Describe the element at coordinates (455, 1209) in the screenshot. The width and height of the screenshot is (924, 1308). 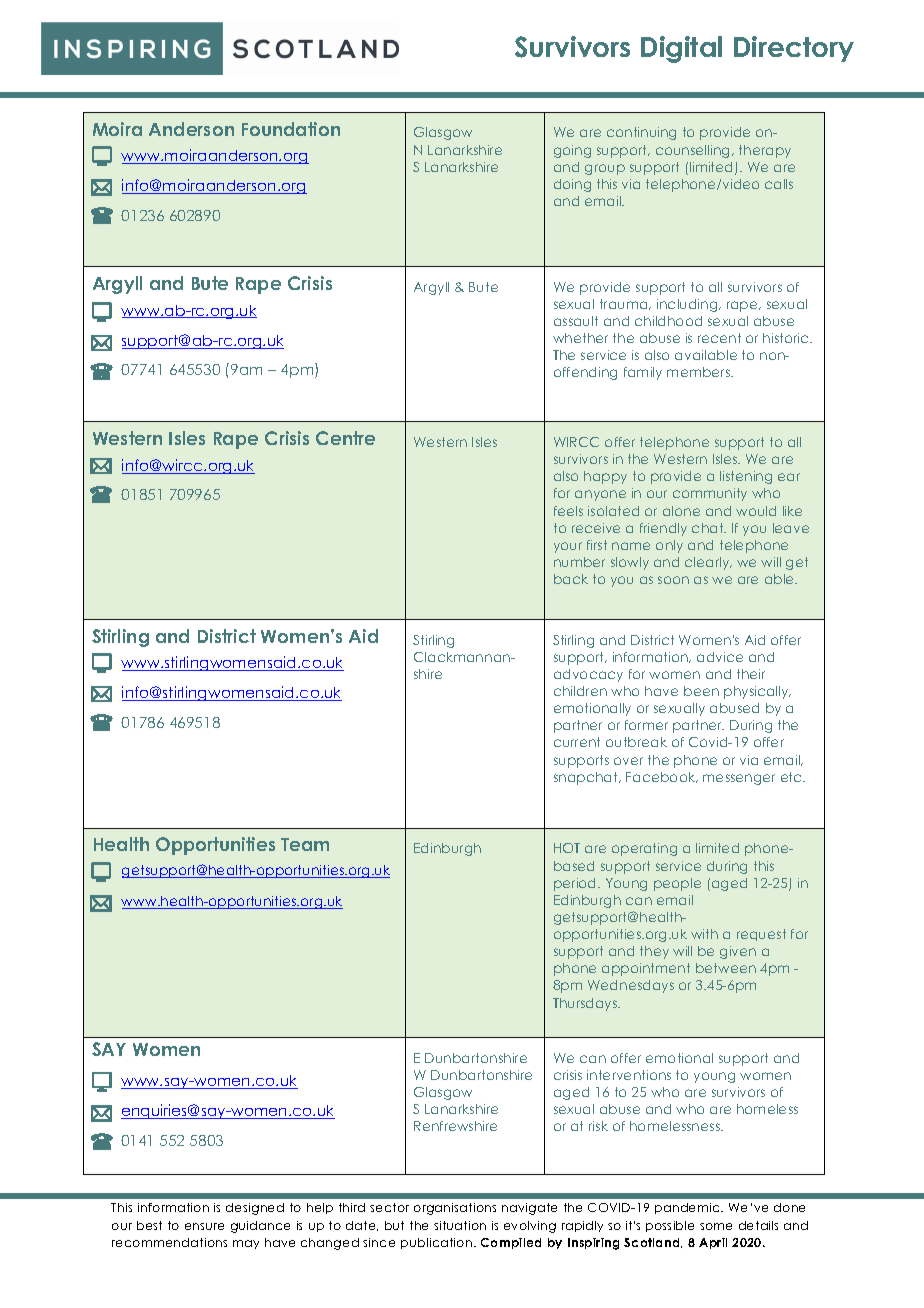
I see `organisations` at that location.
